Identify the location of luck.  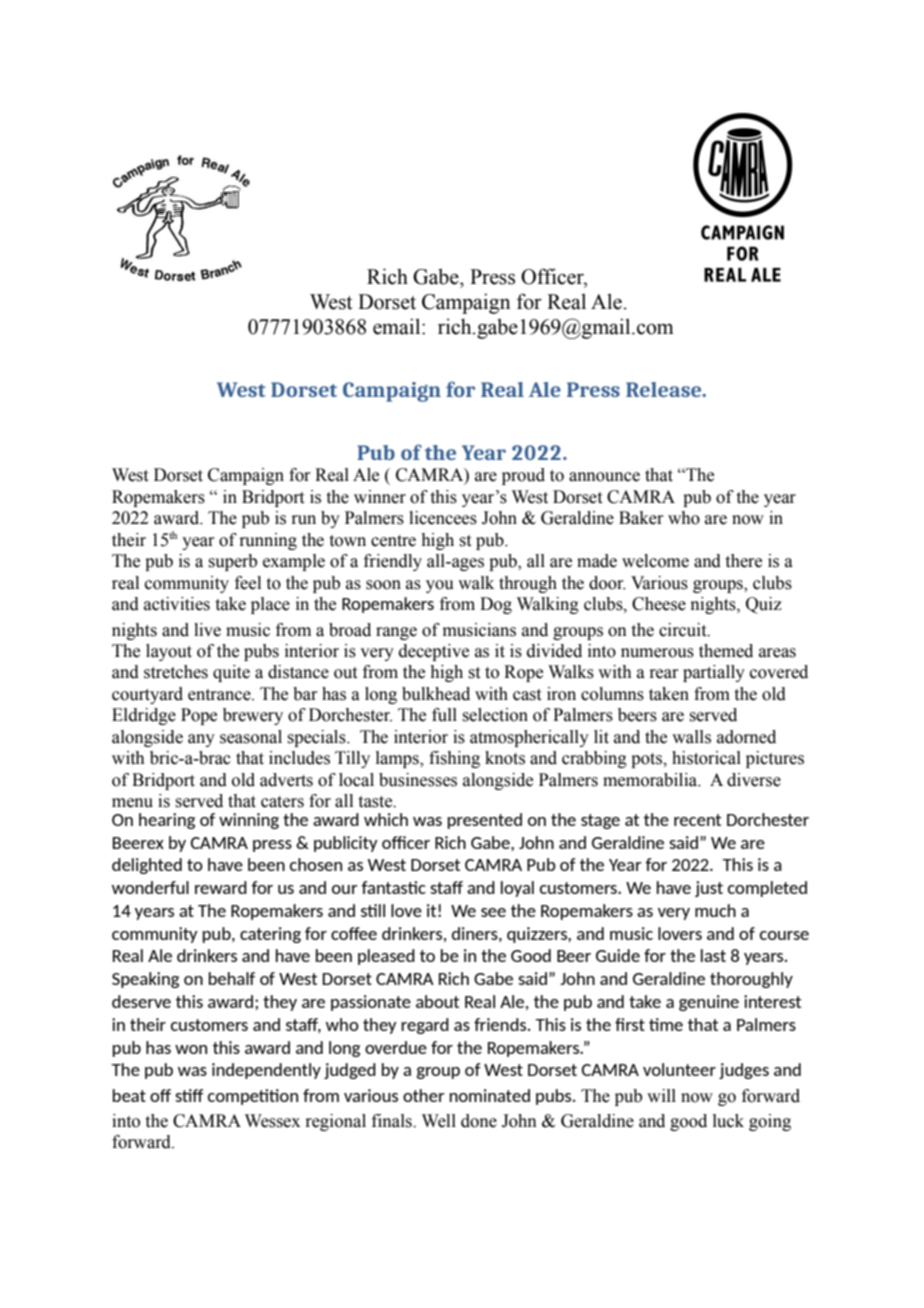
(728, 1121).
